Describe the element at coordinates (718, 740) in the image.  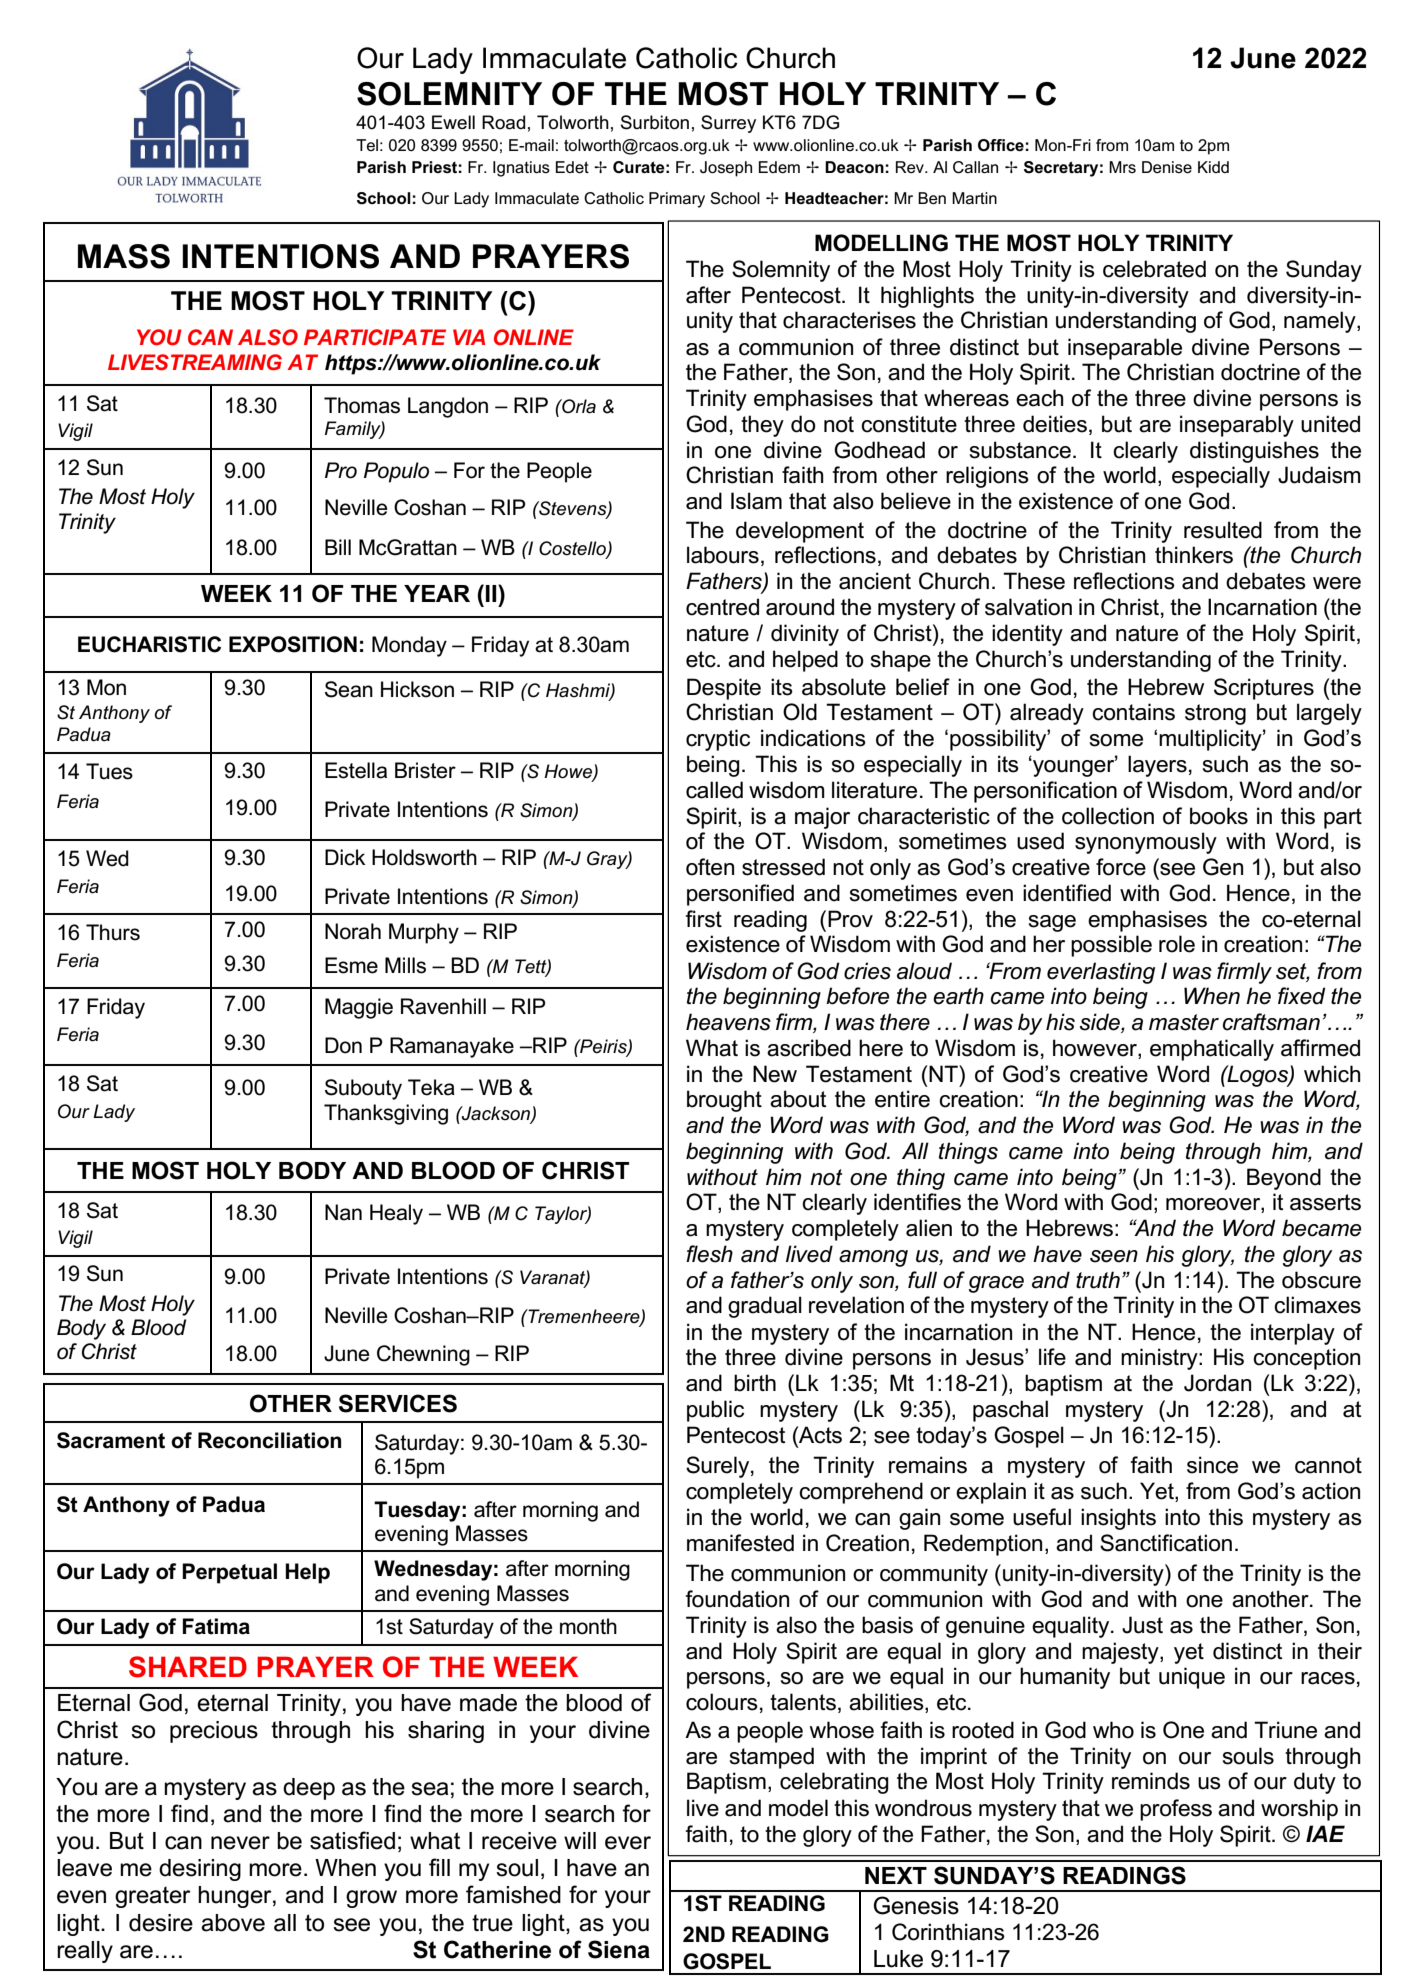
I see `cryptic` at that location.
